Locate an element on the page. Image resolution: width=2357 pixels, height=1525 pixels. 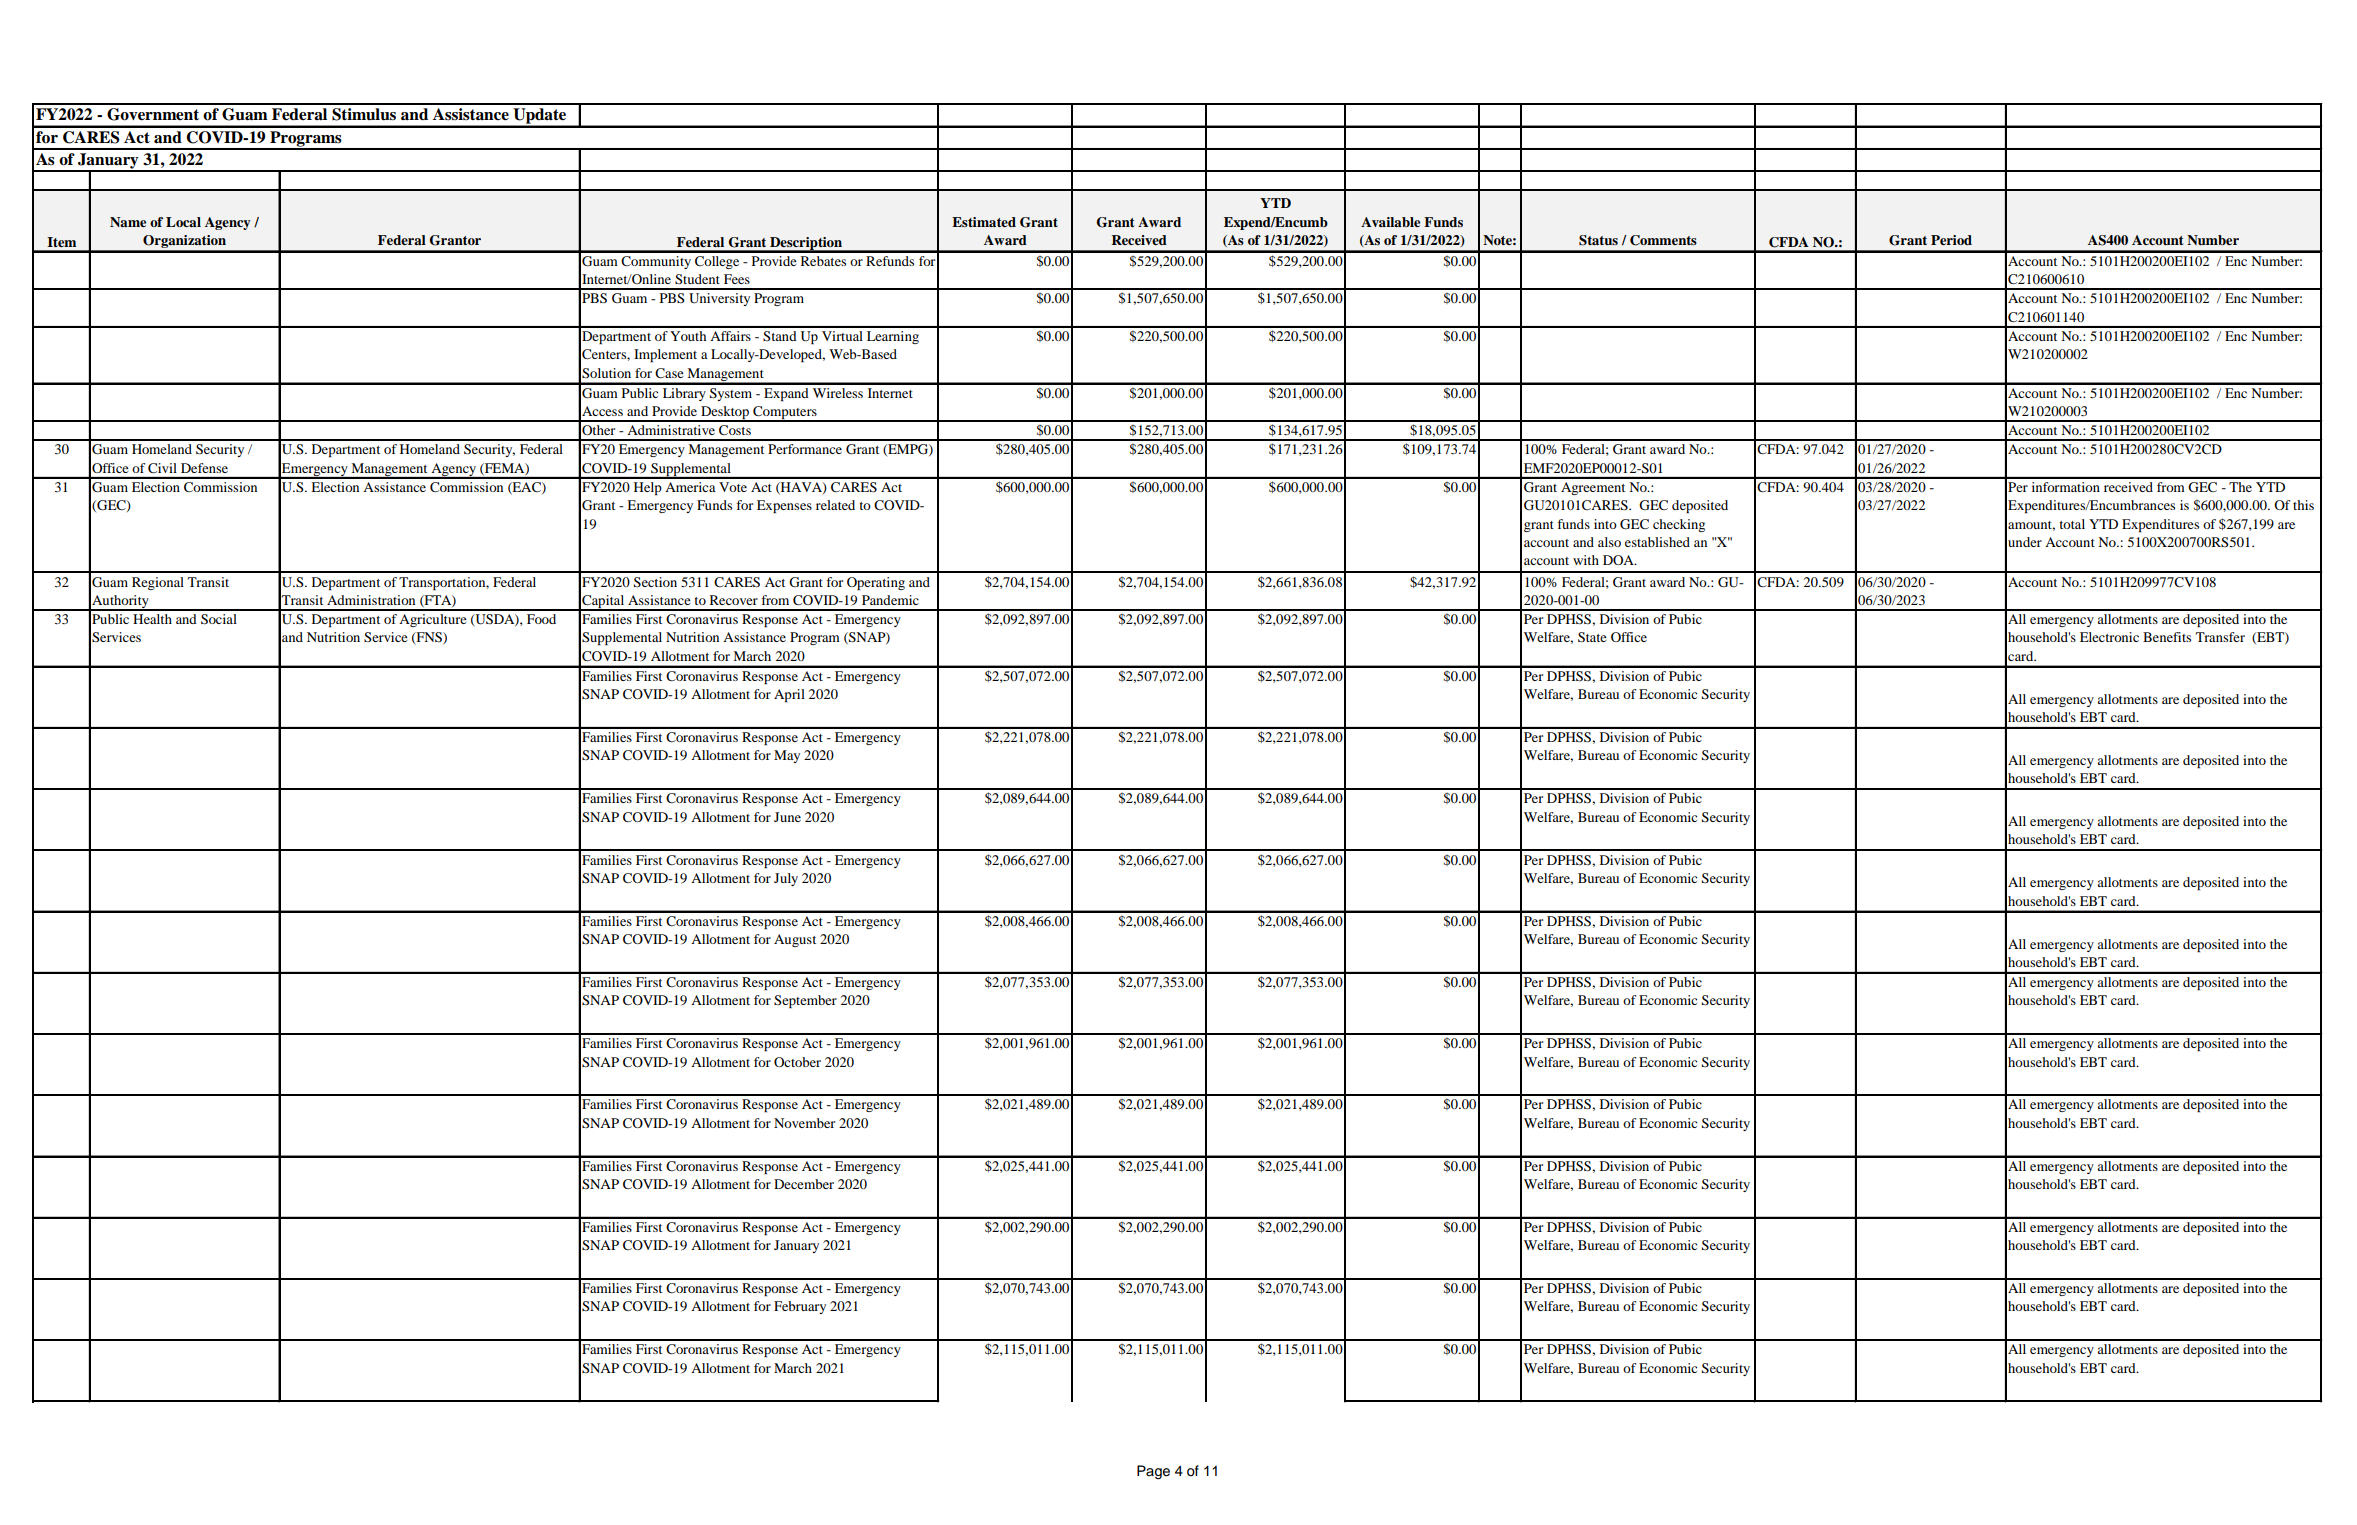
Period is located at coordinates (1951, 240).
